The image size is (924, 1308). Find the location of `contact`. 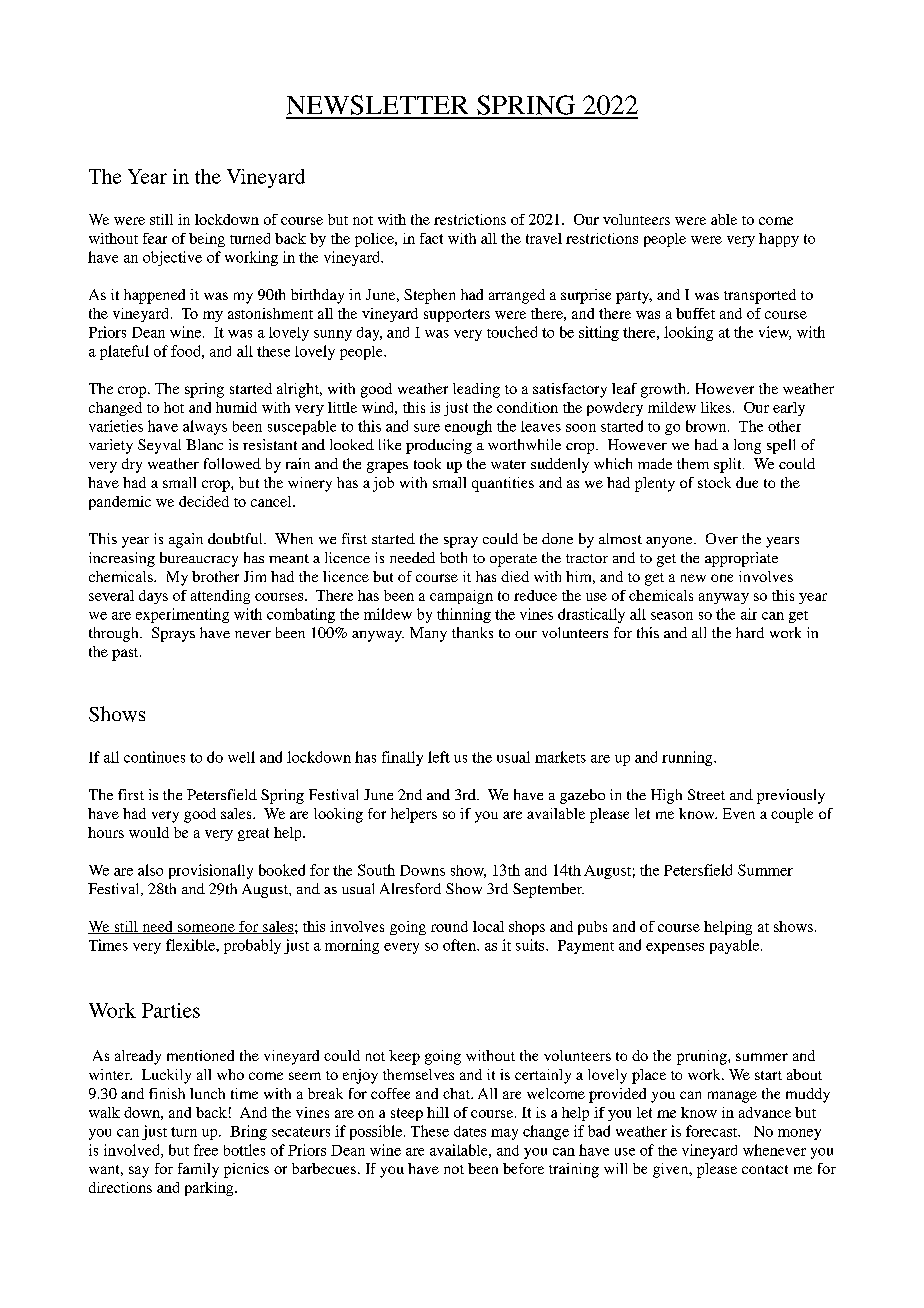

contact is located at coordinates (765, 1169).
